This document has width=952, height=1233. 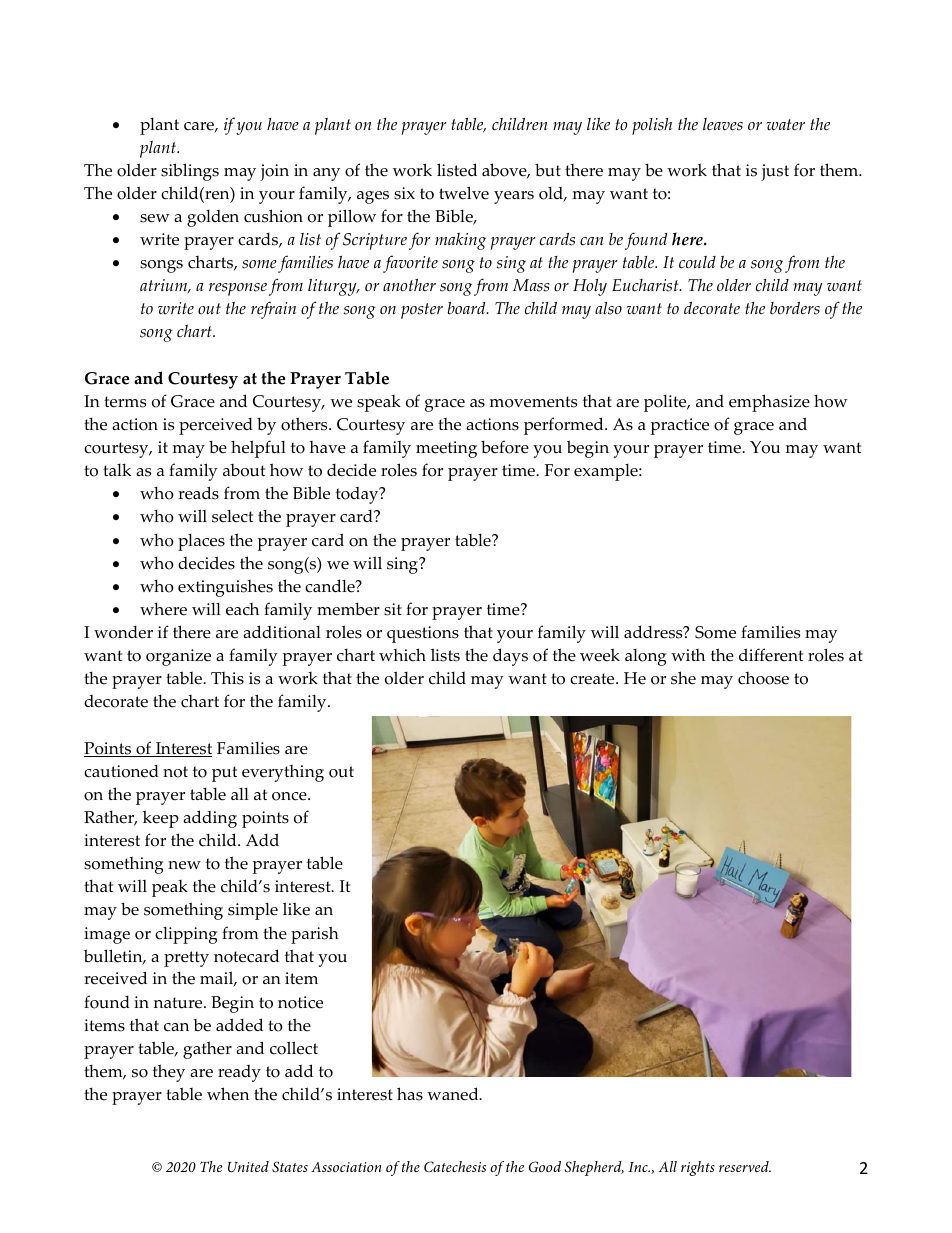 I want to click on siblings, so click(x=190, y=172).
